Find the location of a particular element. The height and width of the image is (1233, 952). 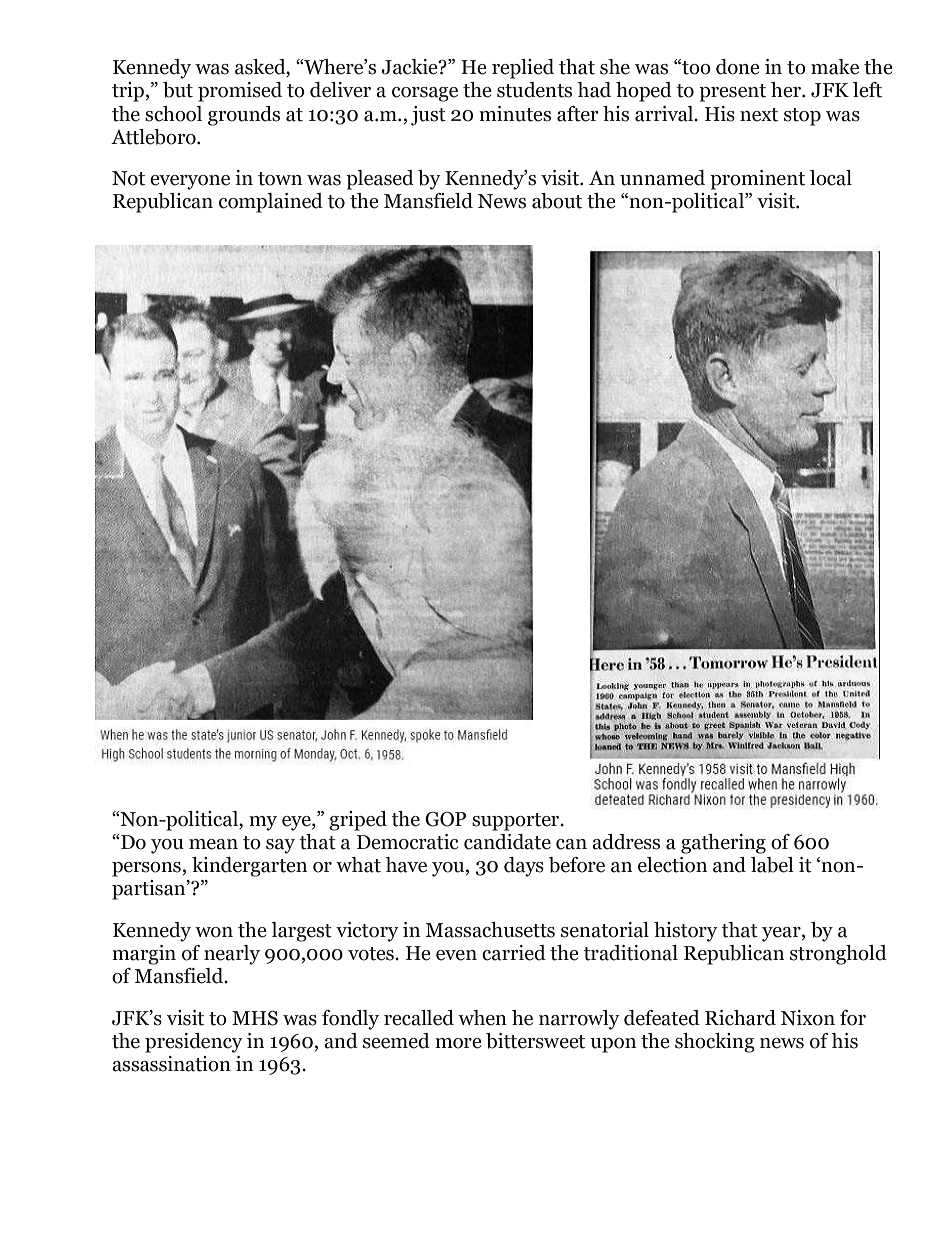

next is located at coordinates (759, 115).
